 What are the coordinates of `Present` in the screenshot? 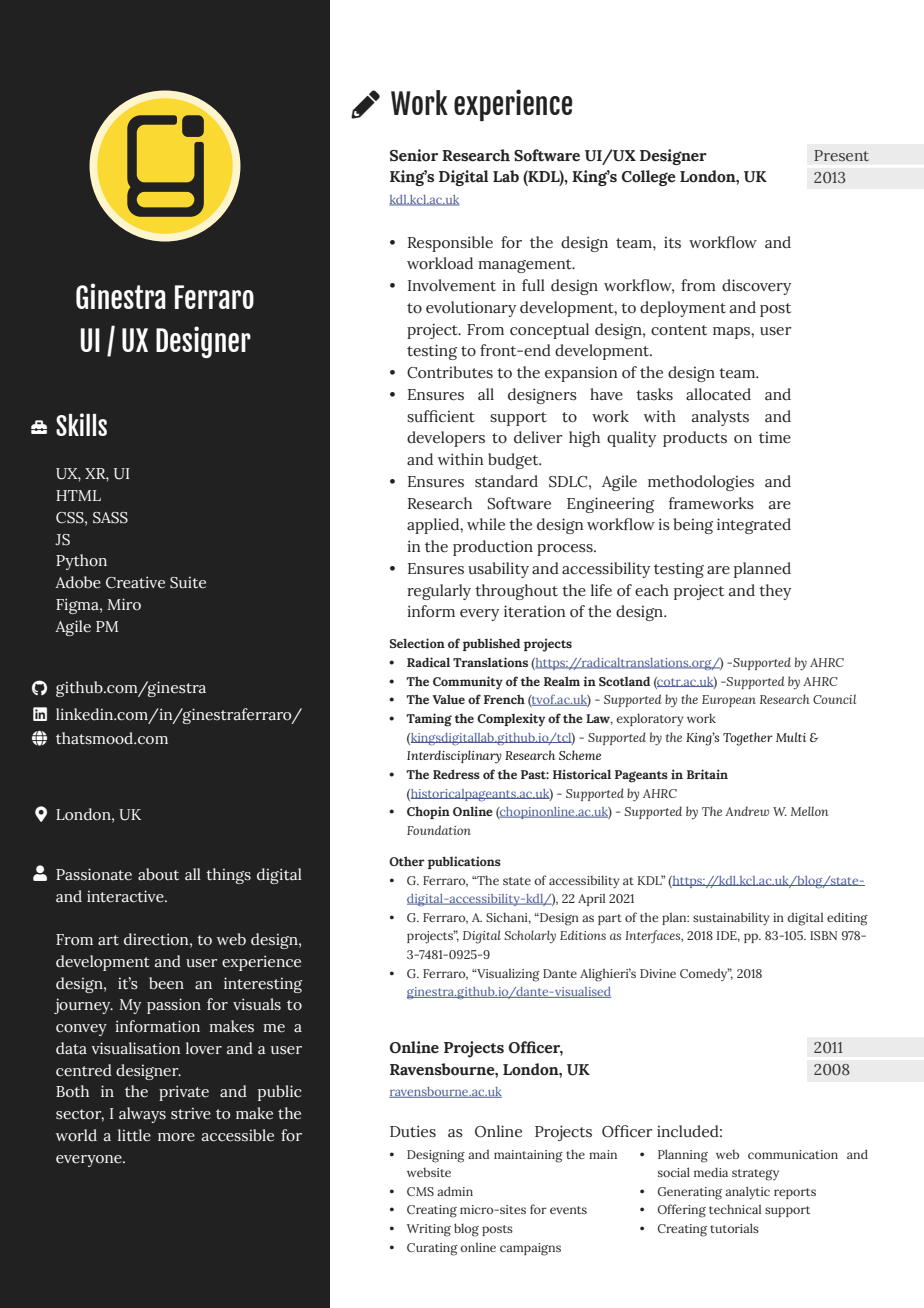 It's located at (841, 155).
